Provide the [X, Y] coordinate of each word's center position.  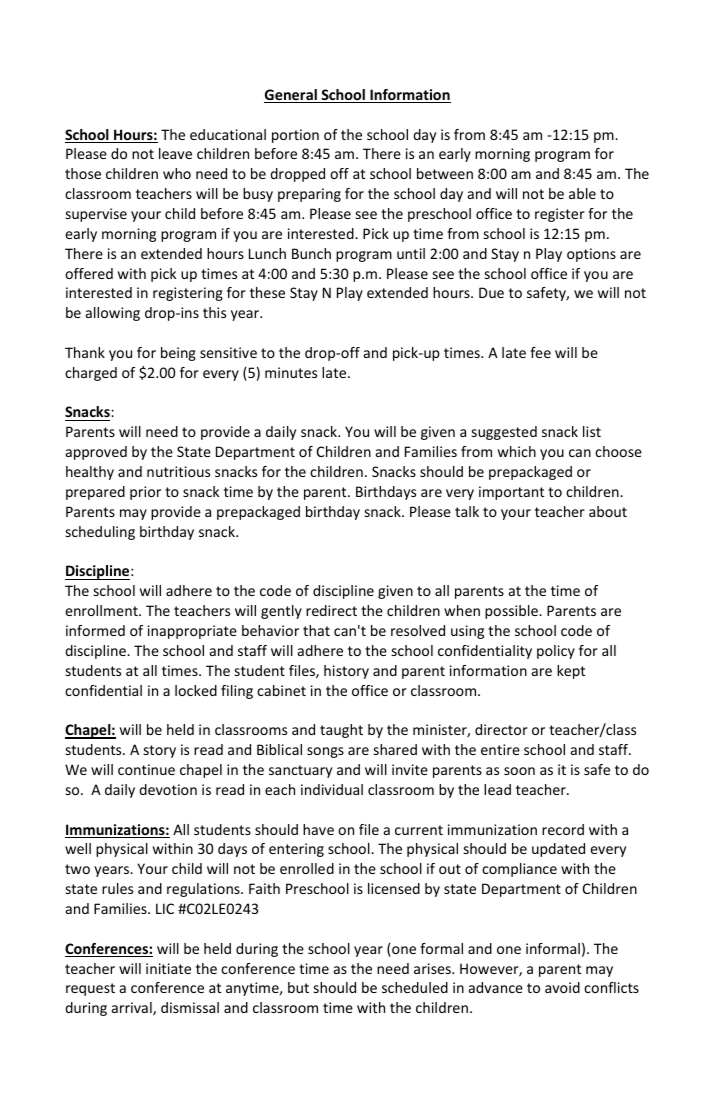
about [608, 511]
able [582, 193]
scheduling [100, 533]
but [298, 987]
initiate [168, 968]
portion [295, 136]
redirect [331, 610]
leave [175, 153]
